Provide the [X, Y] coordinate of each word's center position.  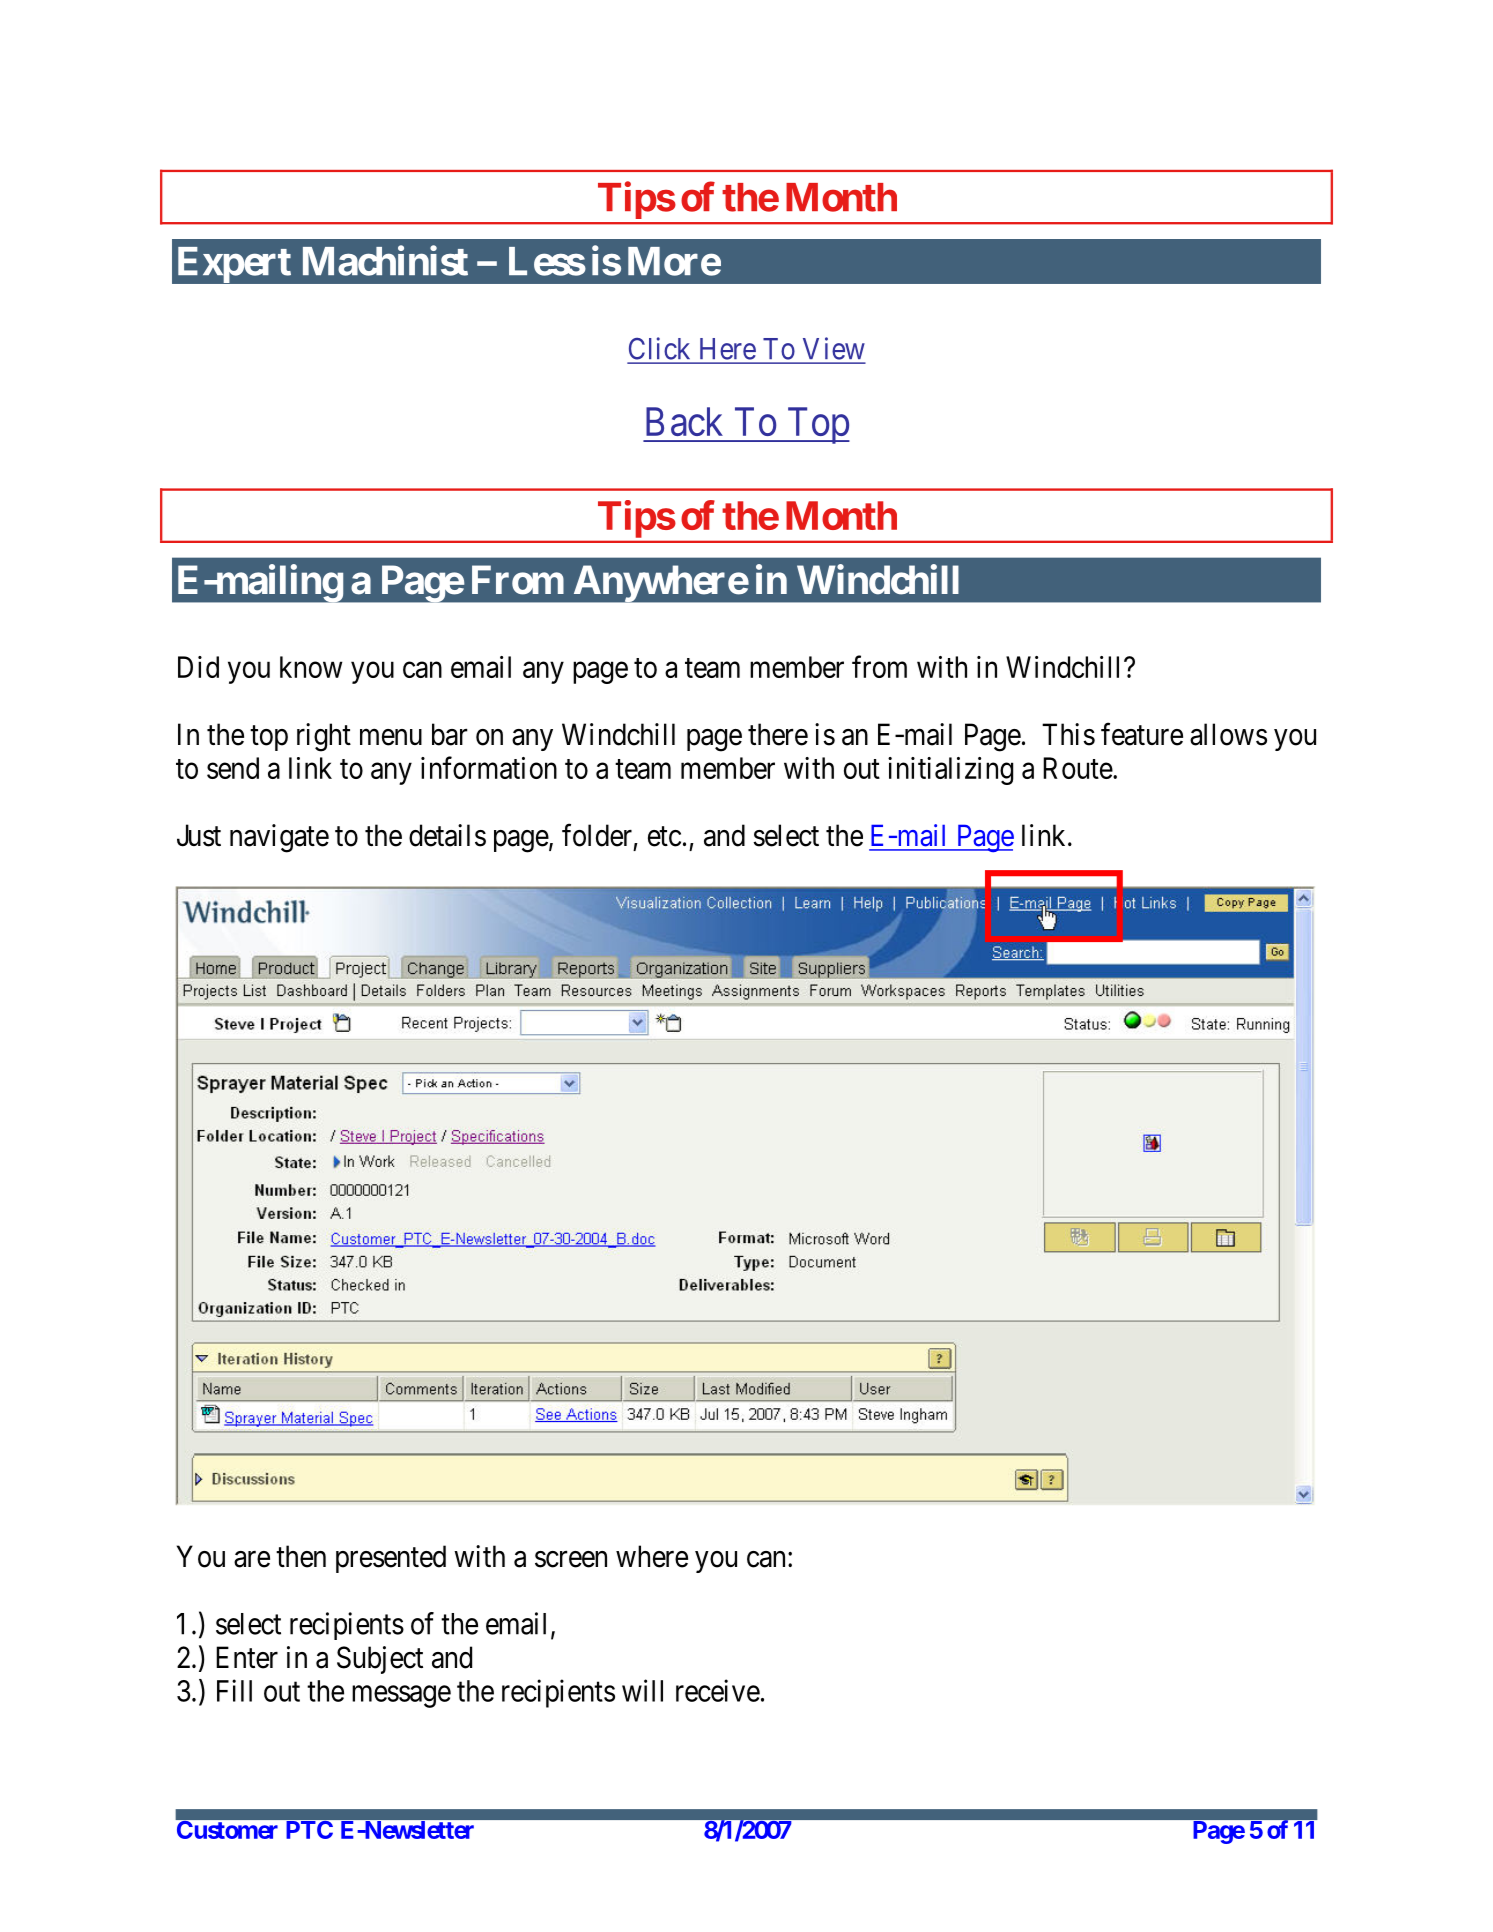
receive [718, 1690]
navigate [279, 838]
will [642, 1690]
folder [597, 835]
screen [571, 1559]
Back [684, 421]
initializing [950, 771]
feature [1142, 734]
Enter [247, 1657]
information [489, 767]
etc [664, 837]
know [311, 667]
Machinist [385, 261]
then [301, 1556]
